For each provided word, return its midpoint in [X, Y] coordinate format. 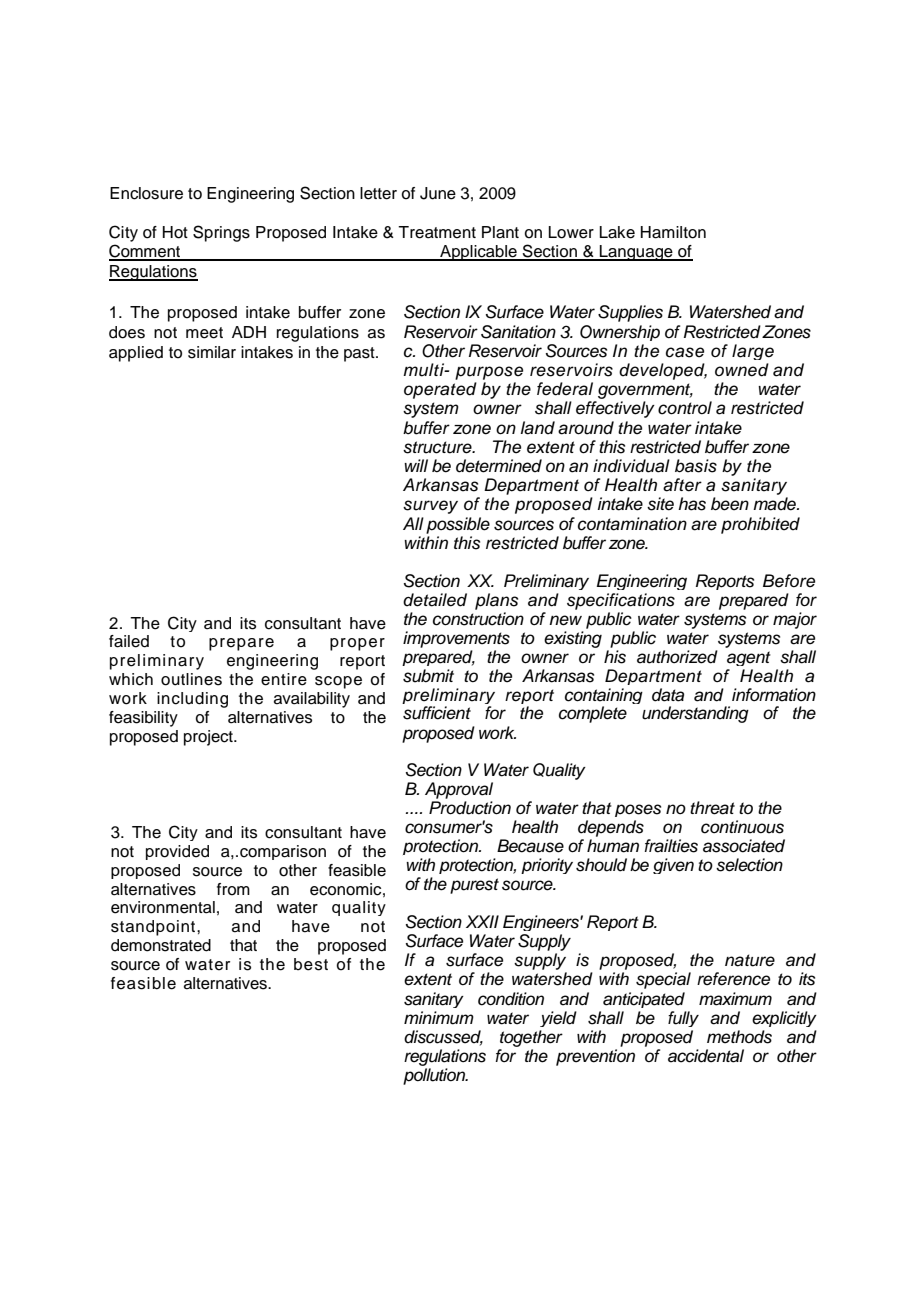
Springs [221, 233]
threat [712, 808]
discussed [443, 1038]
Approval [459, 790]
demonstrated [161, 945]
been [730, 504]
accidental [706, 1056]
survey [430, 507]
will [416, 465]
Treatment [437, 232]
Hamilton [673, 232]
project [209, 738]
